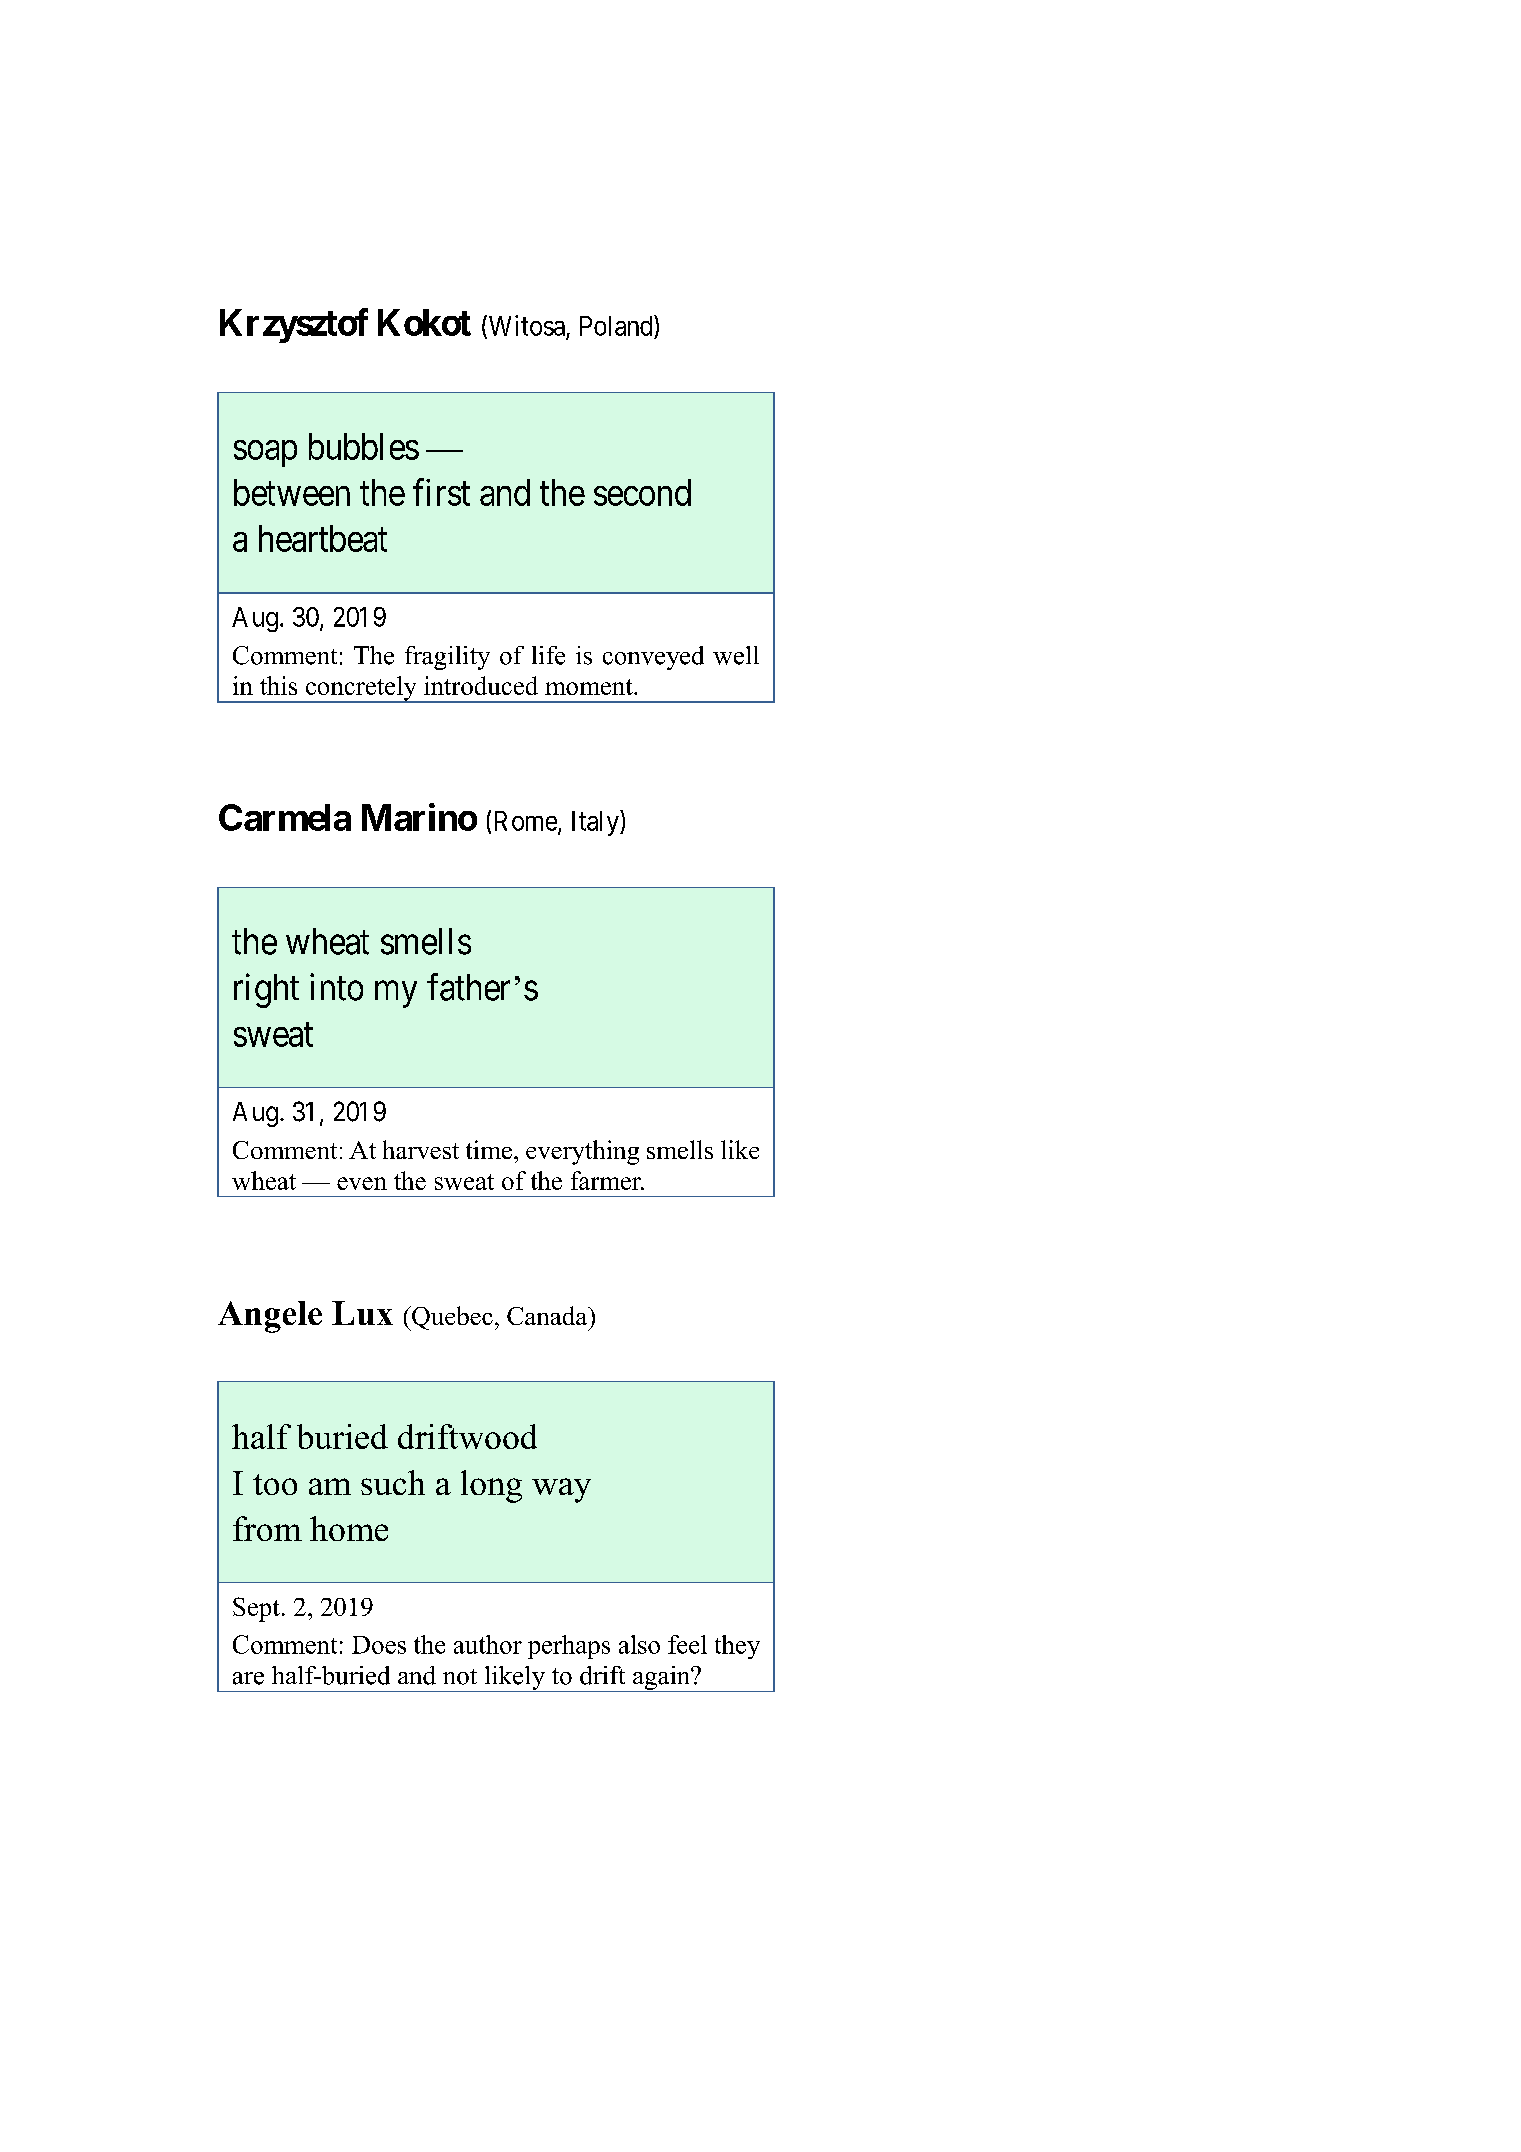 The width and height of the image is (1521, 2152). Describe the element at coordinates (294, 325) in the image. I see `Krzysztof` at that location.
